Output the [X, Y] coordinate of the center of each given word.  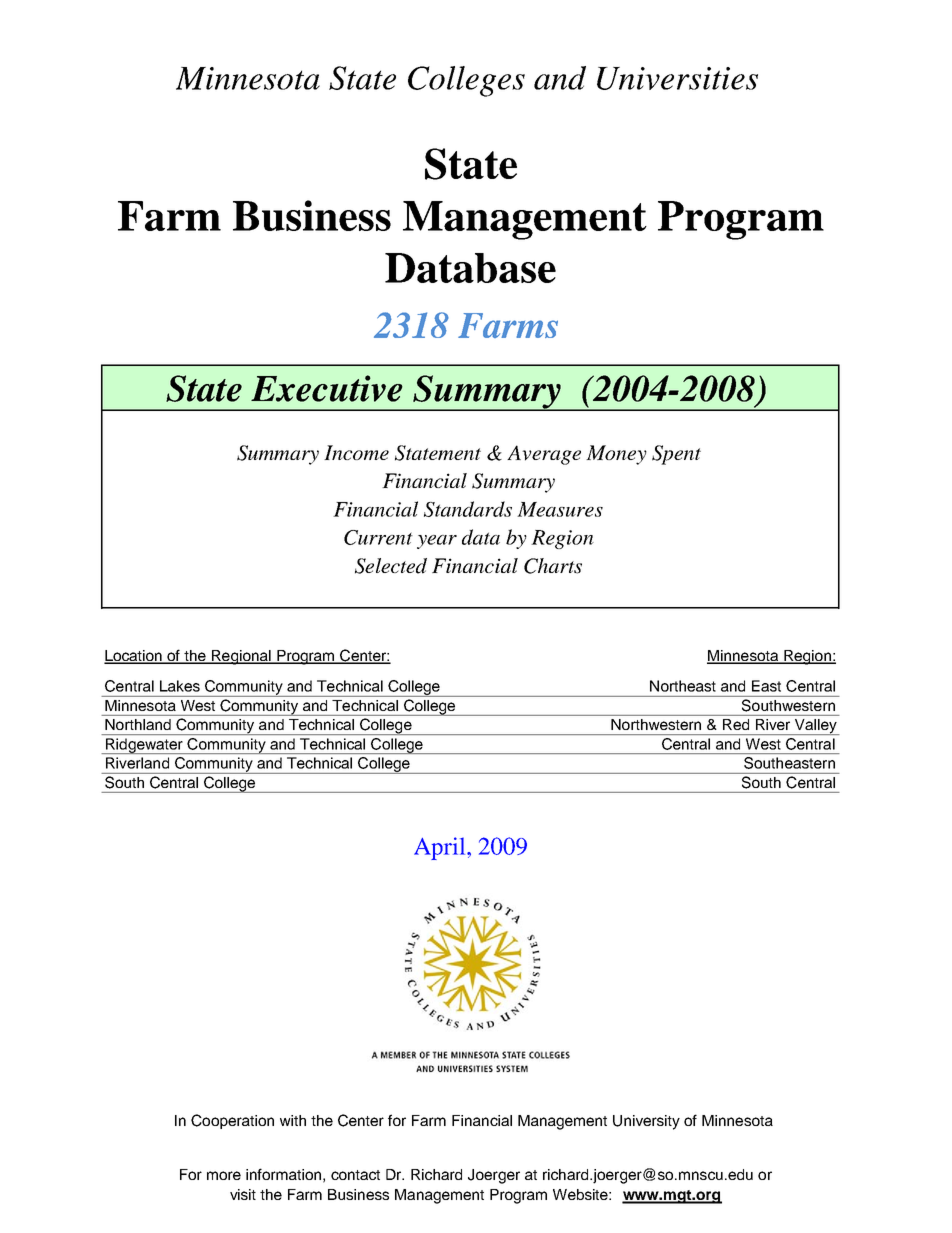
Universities [677, 78]
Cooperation [232, 1121]
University [646, 1122]
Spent [676, 455]
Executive [327, 388]
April [441, 848]
